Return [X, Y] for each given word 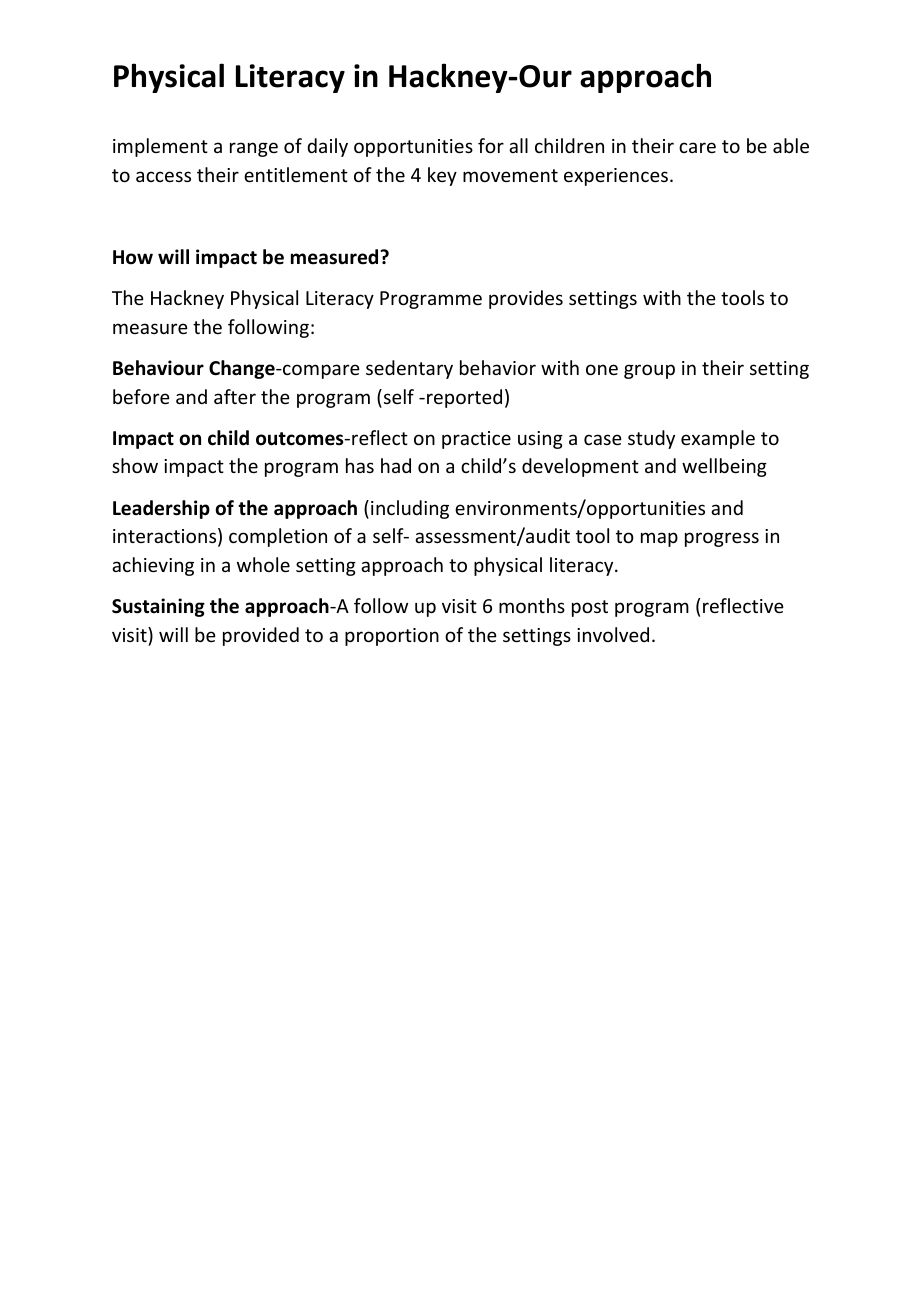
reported [464, 398]
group [649, 371]
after [235, 396]
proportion [392, 637]
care [697, 147]
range [254, 149]
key [442, 176]
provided [261, 636]
